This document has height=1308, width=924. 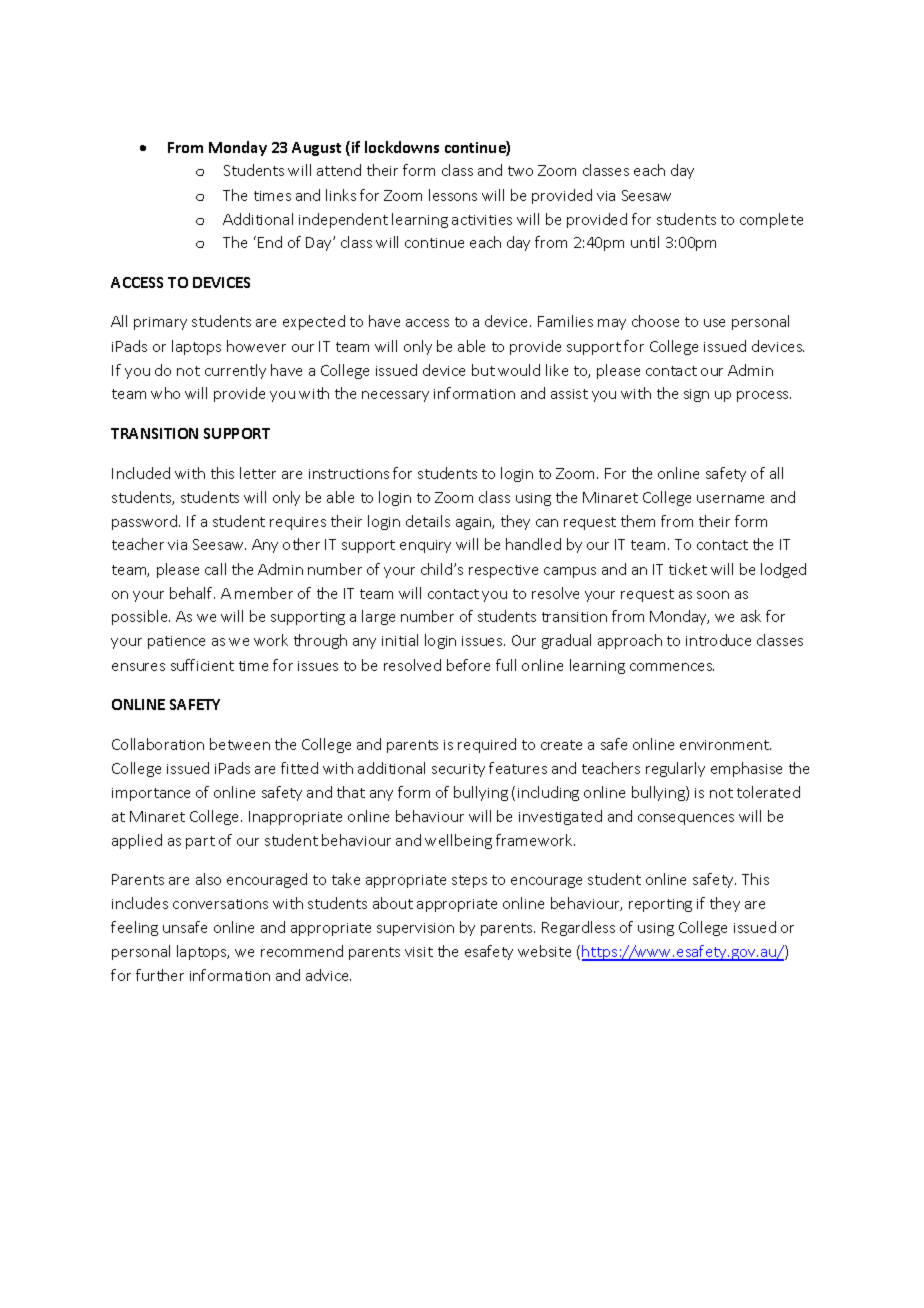 I want to click on further, so click(x=160, y=975).
